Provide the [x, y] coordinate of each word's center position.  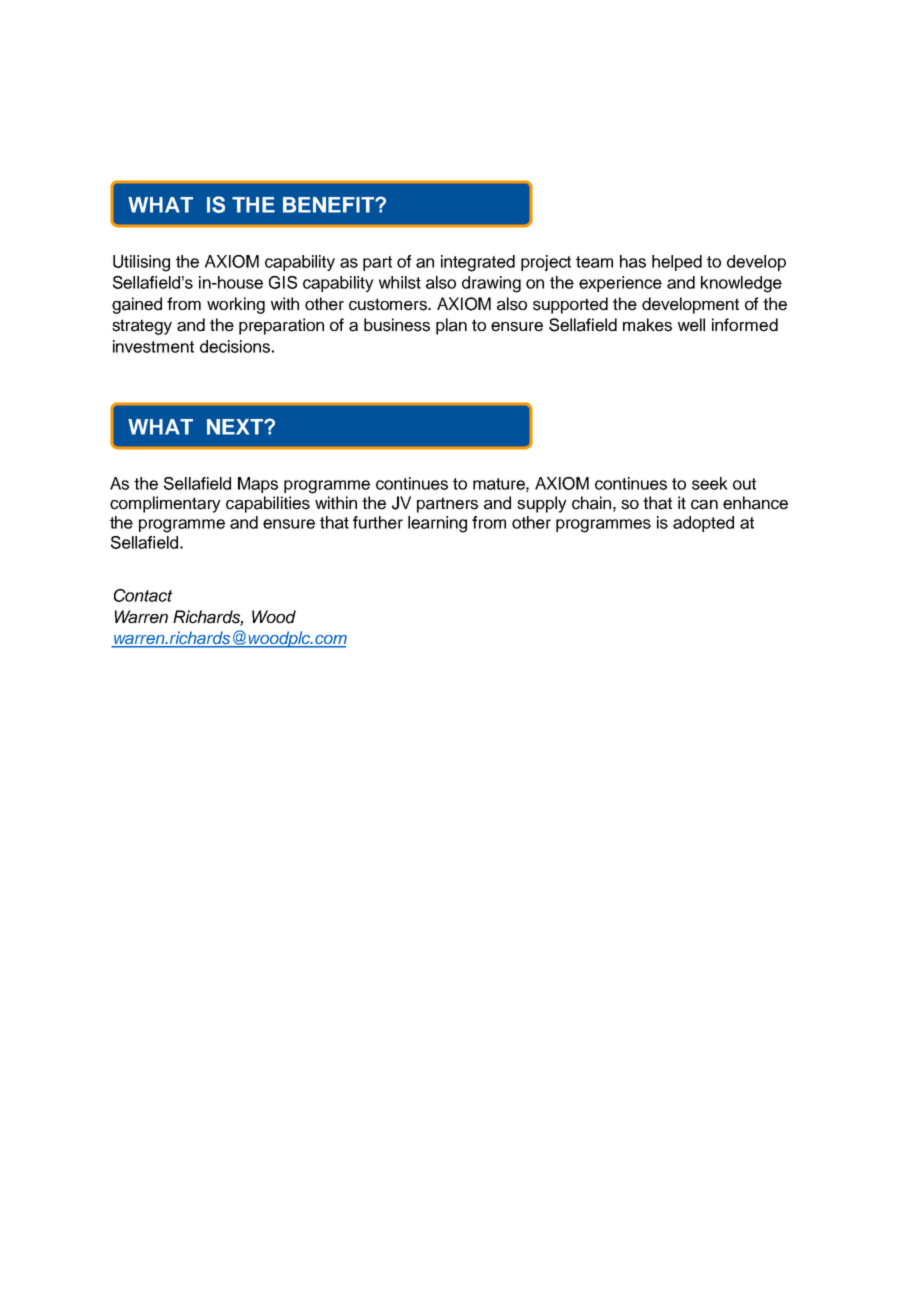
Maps [258, 485]
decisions [235, 346]
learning [437, 524]
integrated [478, 263]
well [691, 325]
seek [710, 483]
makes [647, 325]
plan [451, 326]
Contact [143, 595]
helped [677, 263]
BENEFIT [329, 205]
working [236, 305]
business [397, 325]
